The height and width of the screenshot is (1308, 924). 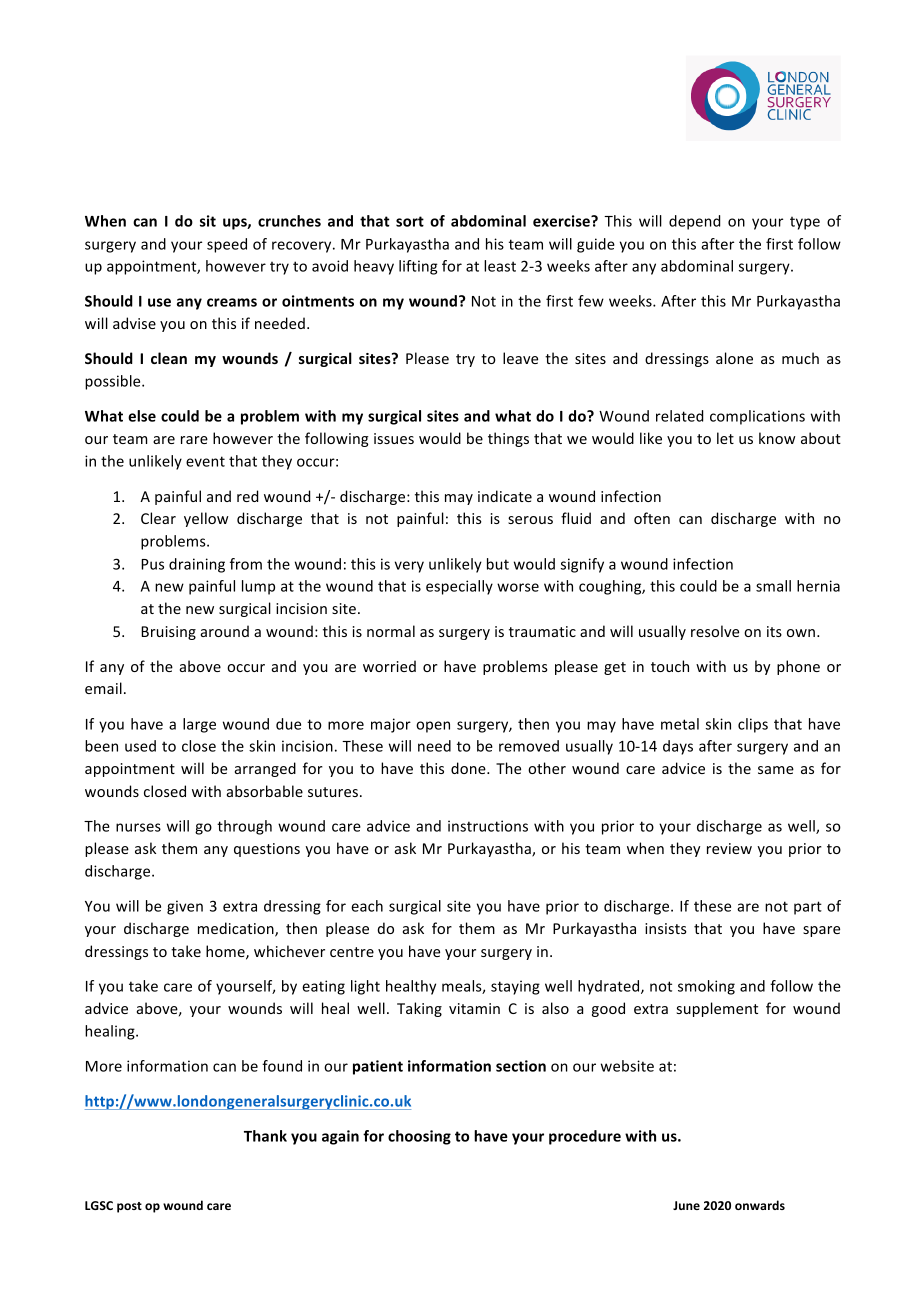 What do you see at coordinates (760, 1205) in the screenshot?
I see `onwards` at bounding box center [760, 1205].
